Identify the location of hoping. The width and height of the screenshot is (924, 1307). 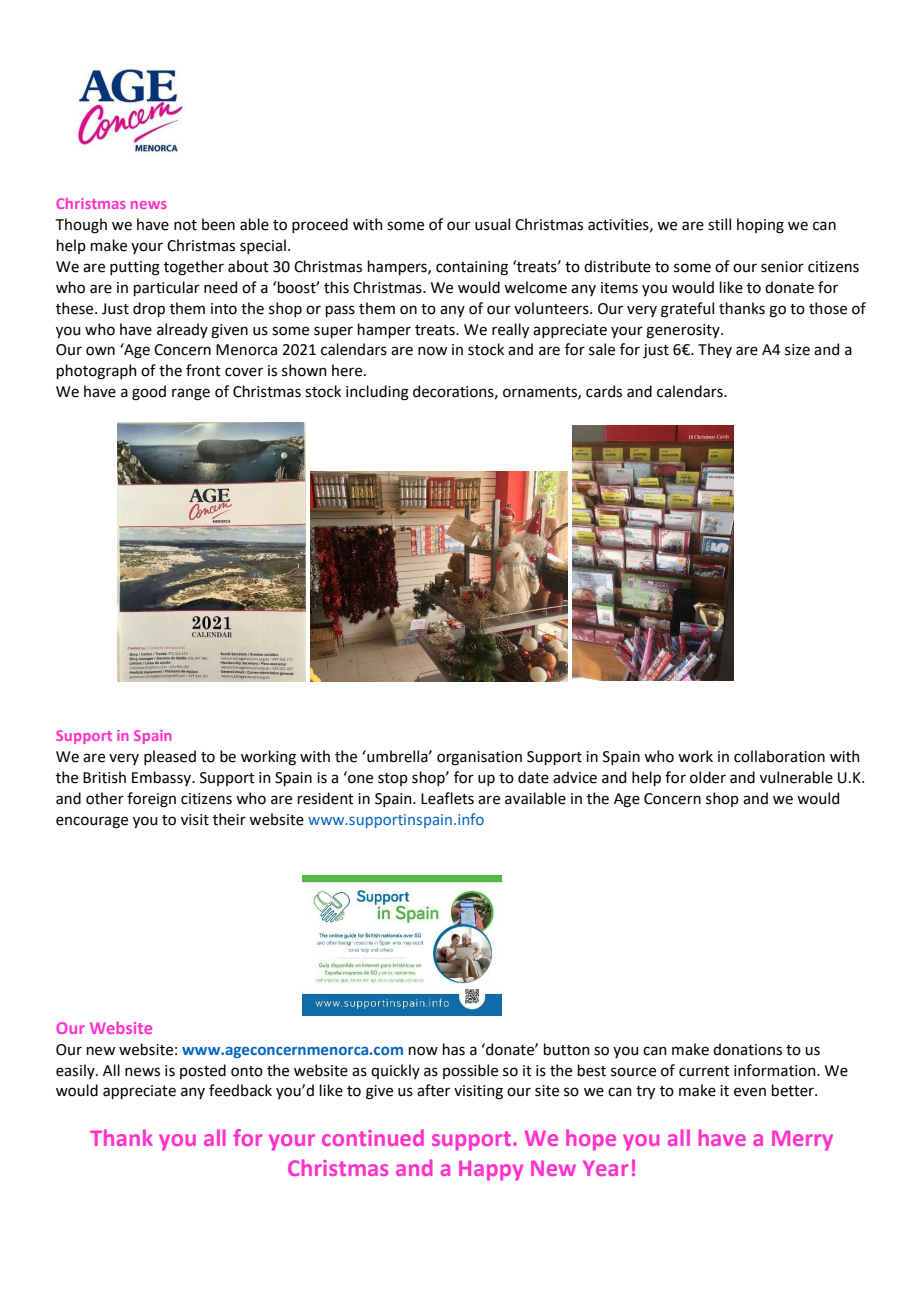
(760, 226).
